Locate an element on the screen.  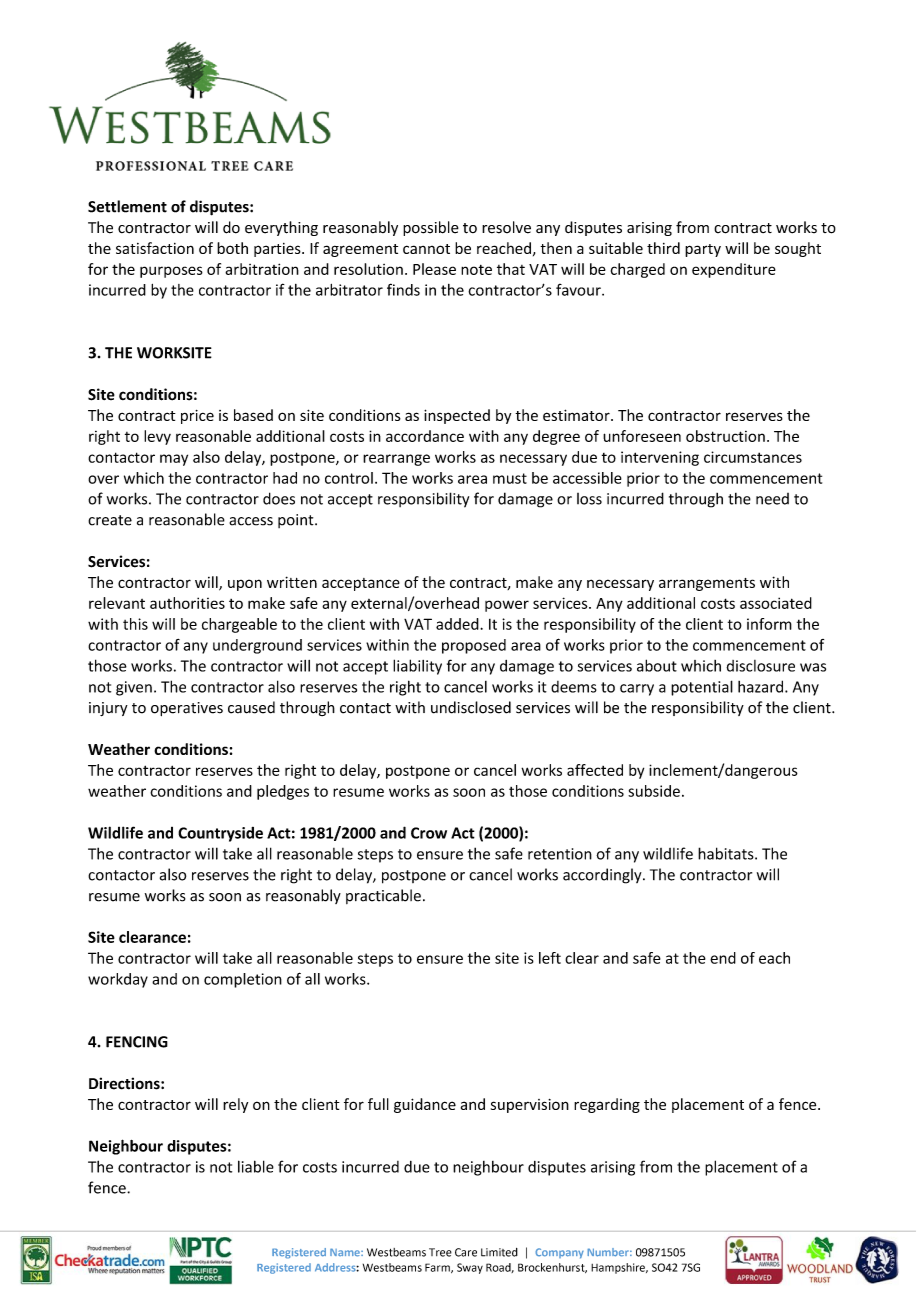
undisclosed is located at coordinates (471, 707).
